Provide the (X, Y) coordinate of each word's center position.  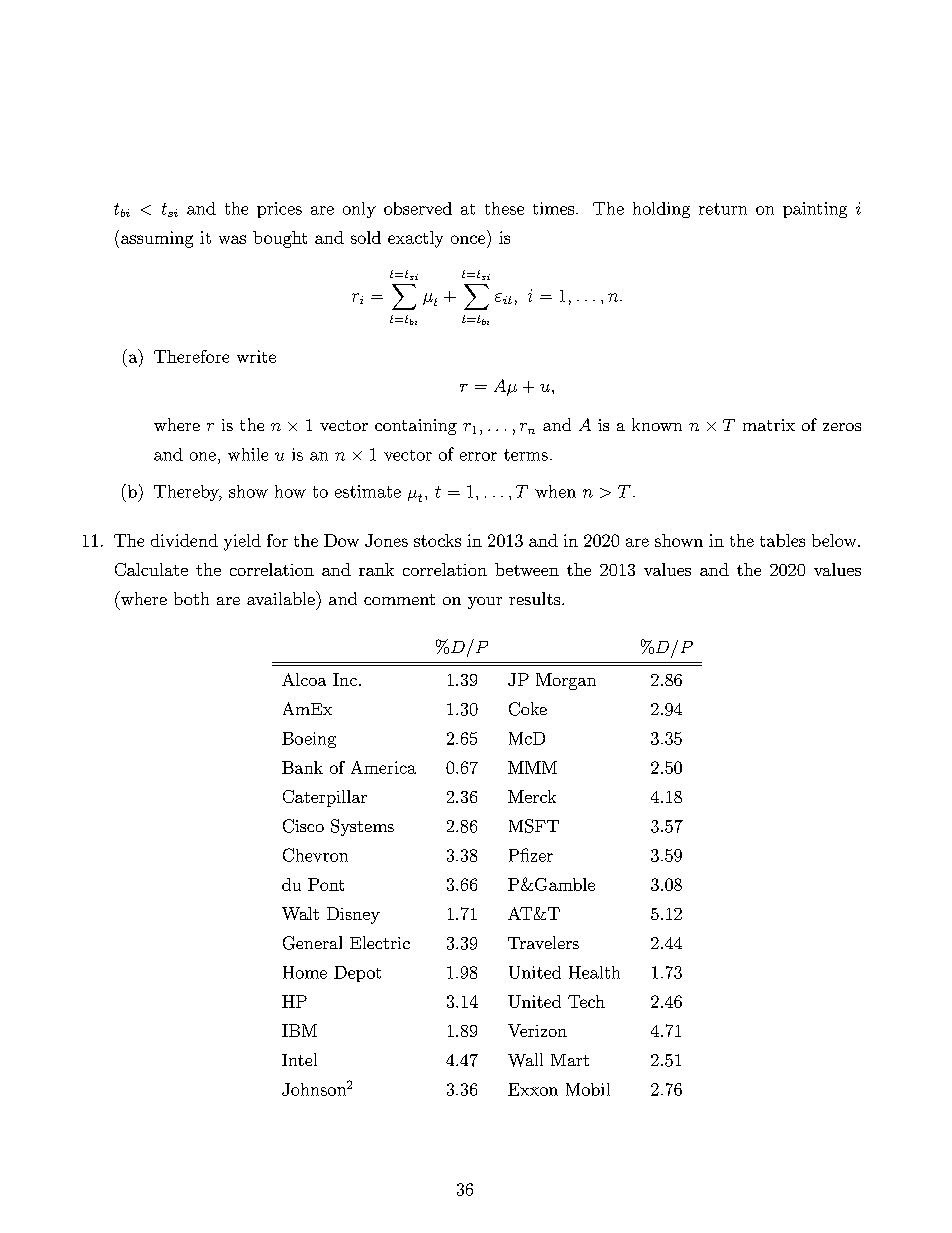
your (485, 603)
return (723, 209)
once (468, 239)
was (232, 239)
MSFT (534, 826)
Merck (532, 796)
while (248, 454)
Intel (299, 1059)
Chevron (315, 855)
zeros (842, 427)
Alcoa (304, 679)
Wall (525, 1060)
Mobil (588, 1089)
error (478, 456)
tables (782, 540)
